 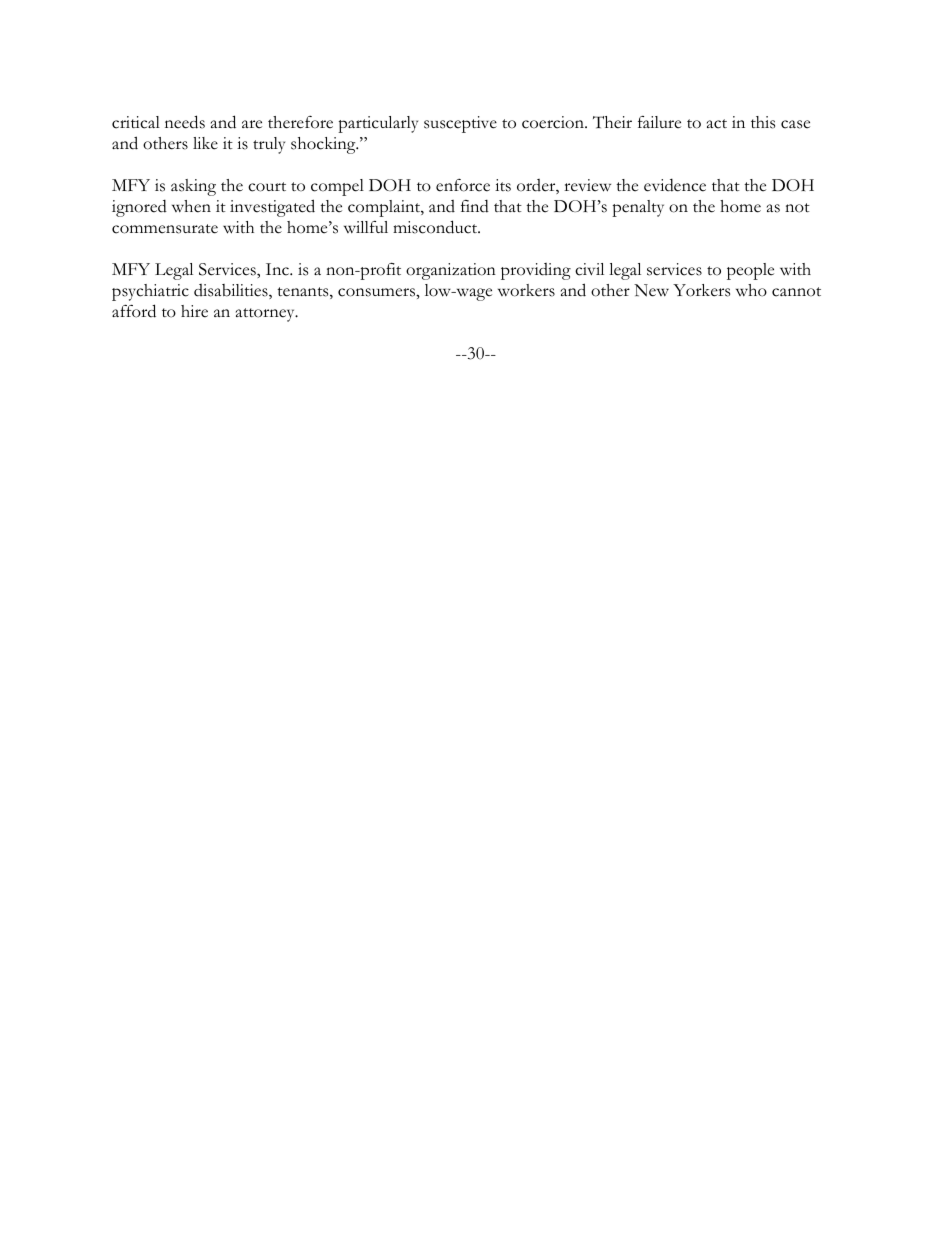 What do you see at coordinates (378, 124) in the image?
I see `particularly` at bounding box center [378, 124].
